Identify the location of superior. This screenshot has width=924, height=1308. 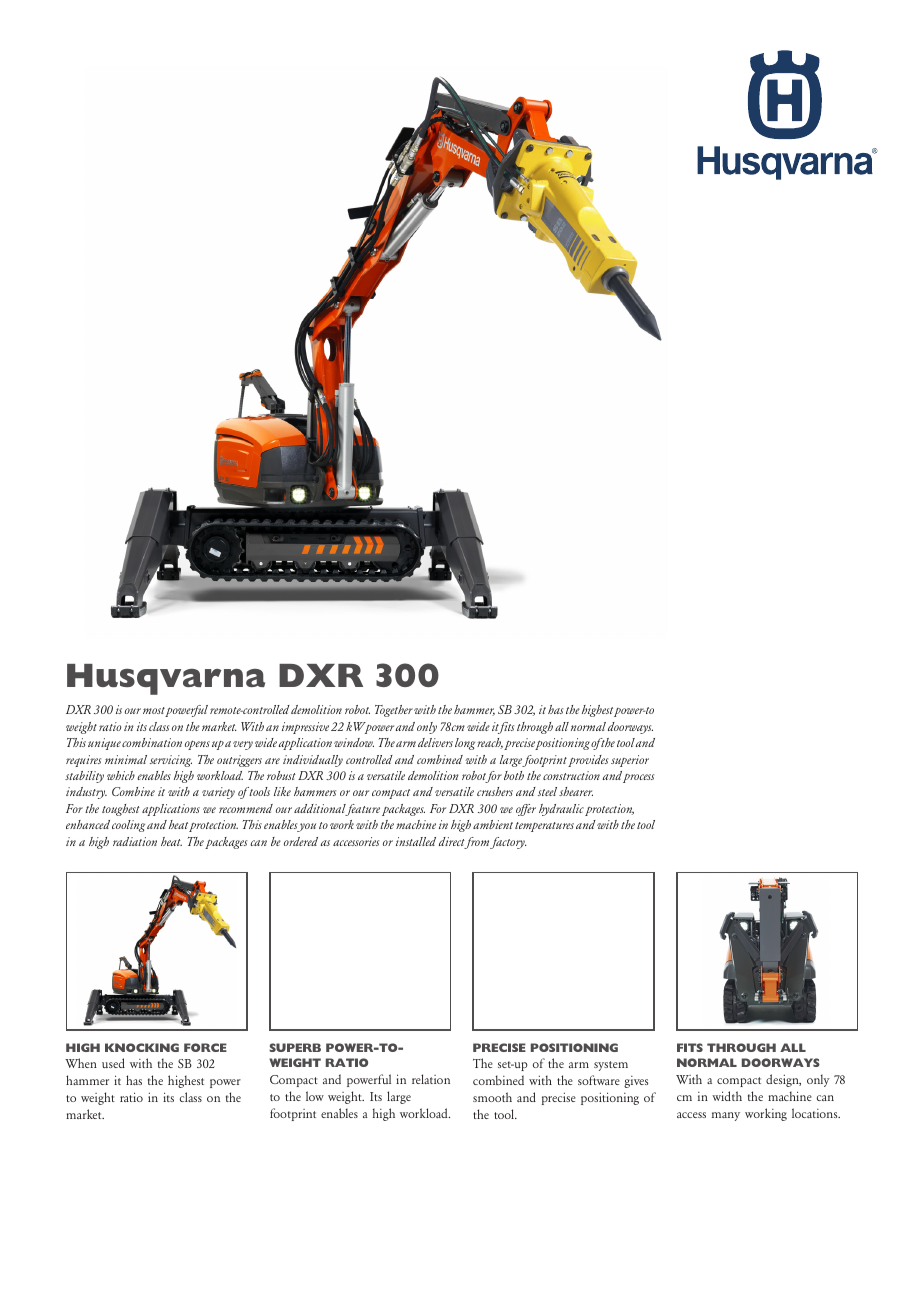
(630, 761).
